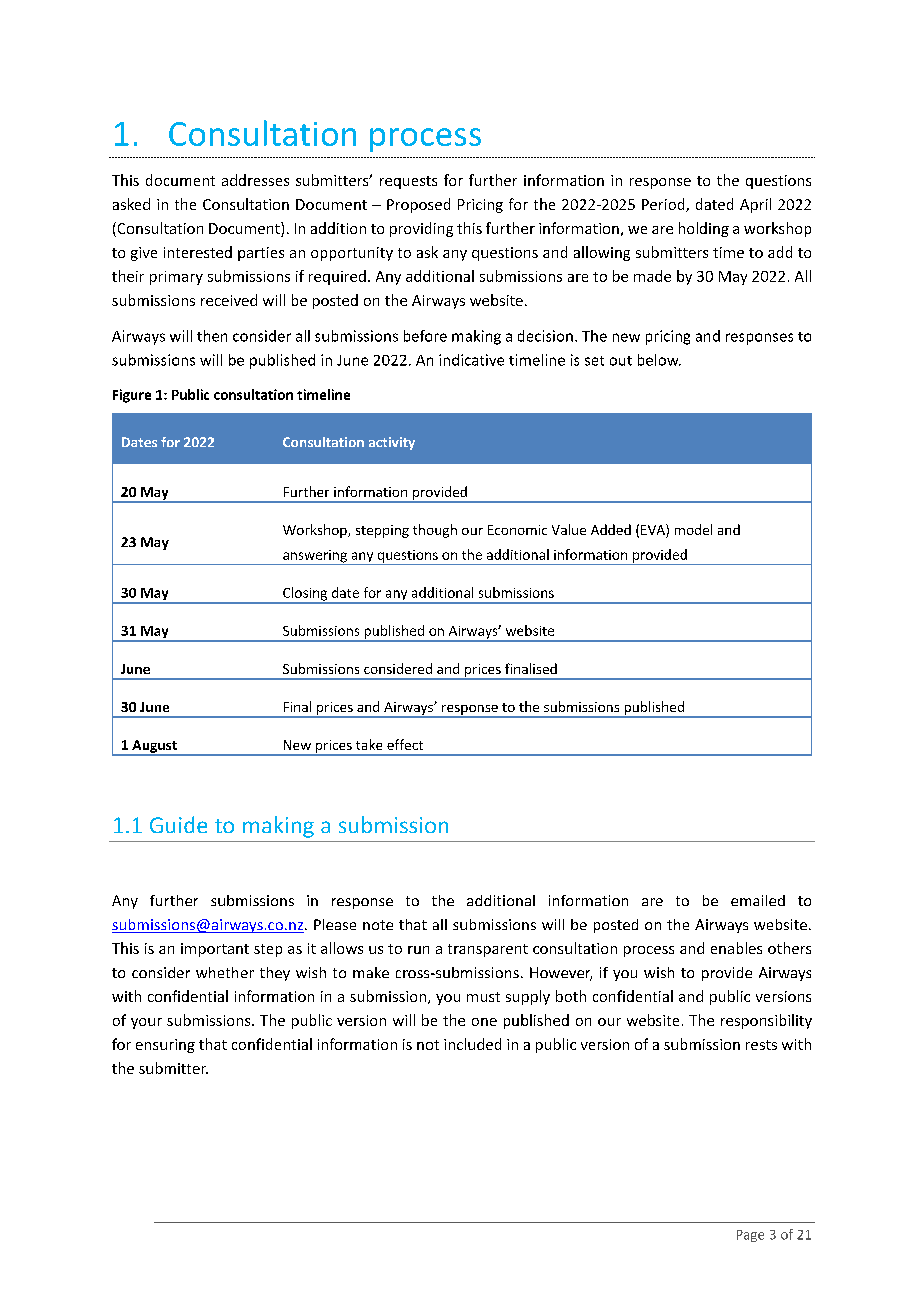 The width and height of the screenshot is (924, 1308). I want to click on ensuring, so click(165, 1046).
